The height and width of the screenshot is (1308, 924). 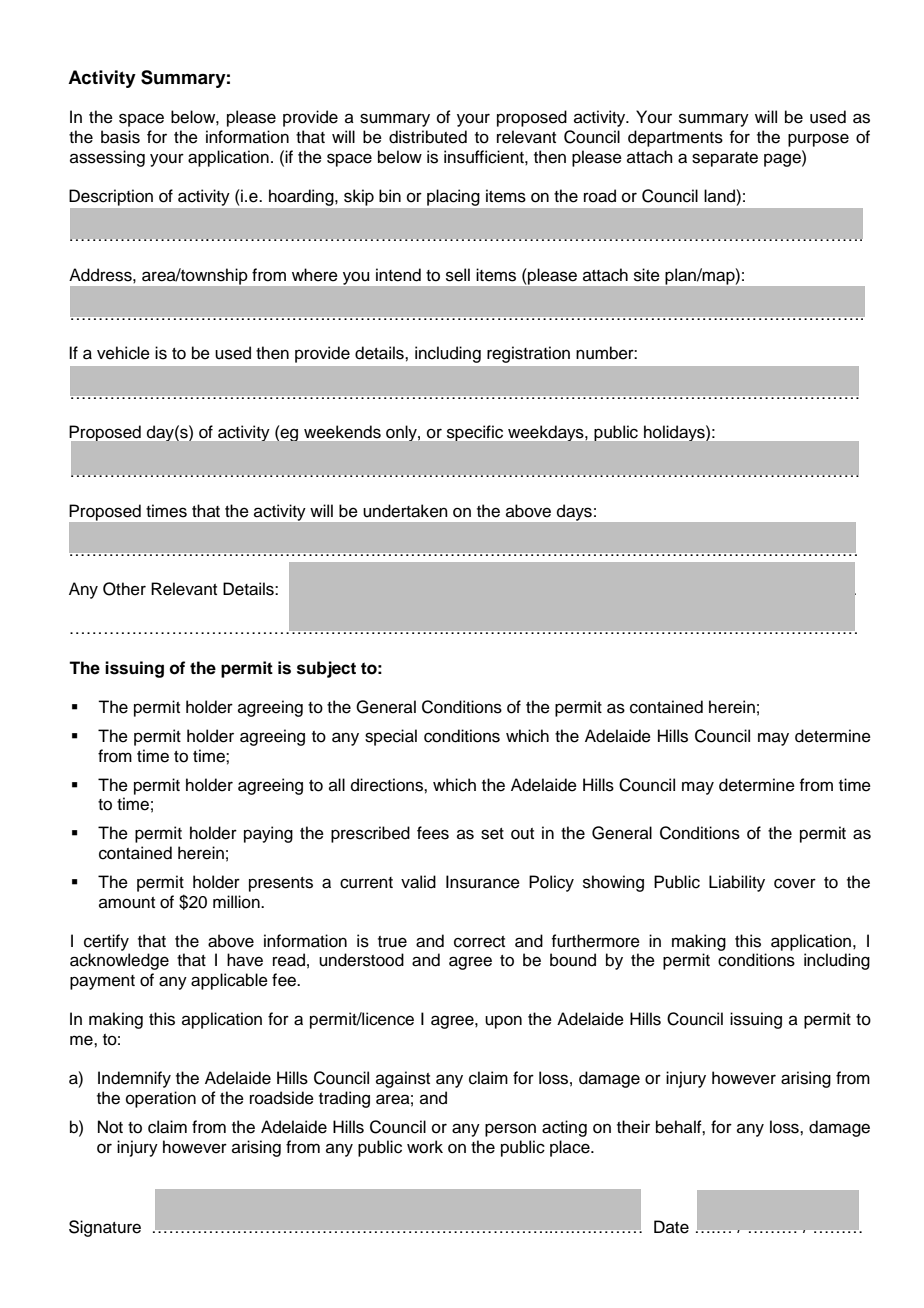 What do you see at coordinates (453, 197) in the screenshot?
I see `placing` at bounding box center [453, 197].
